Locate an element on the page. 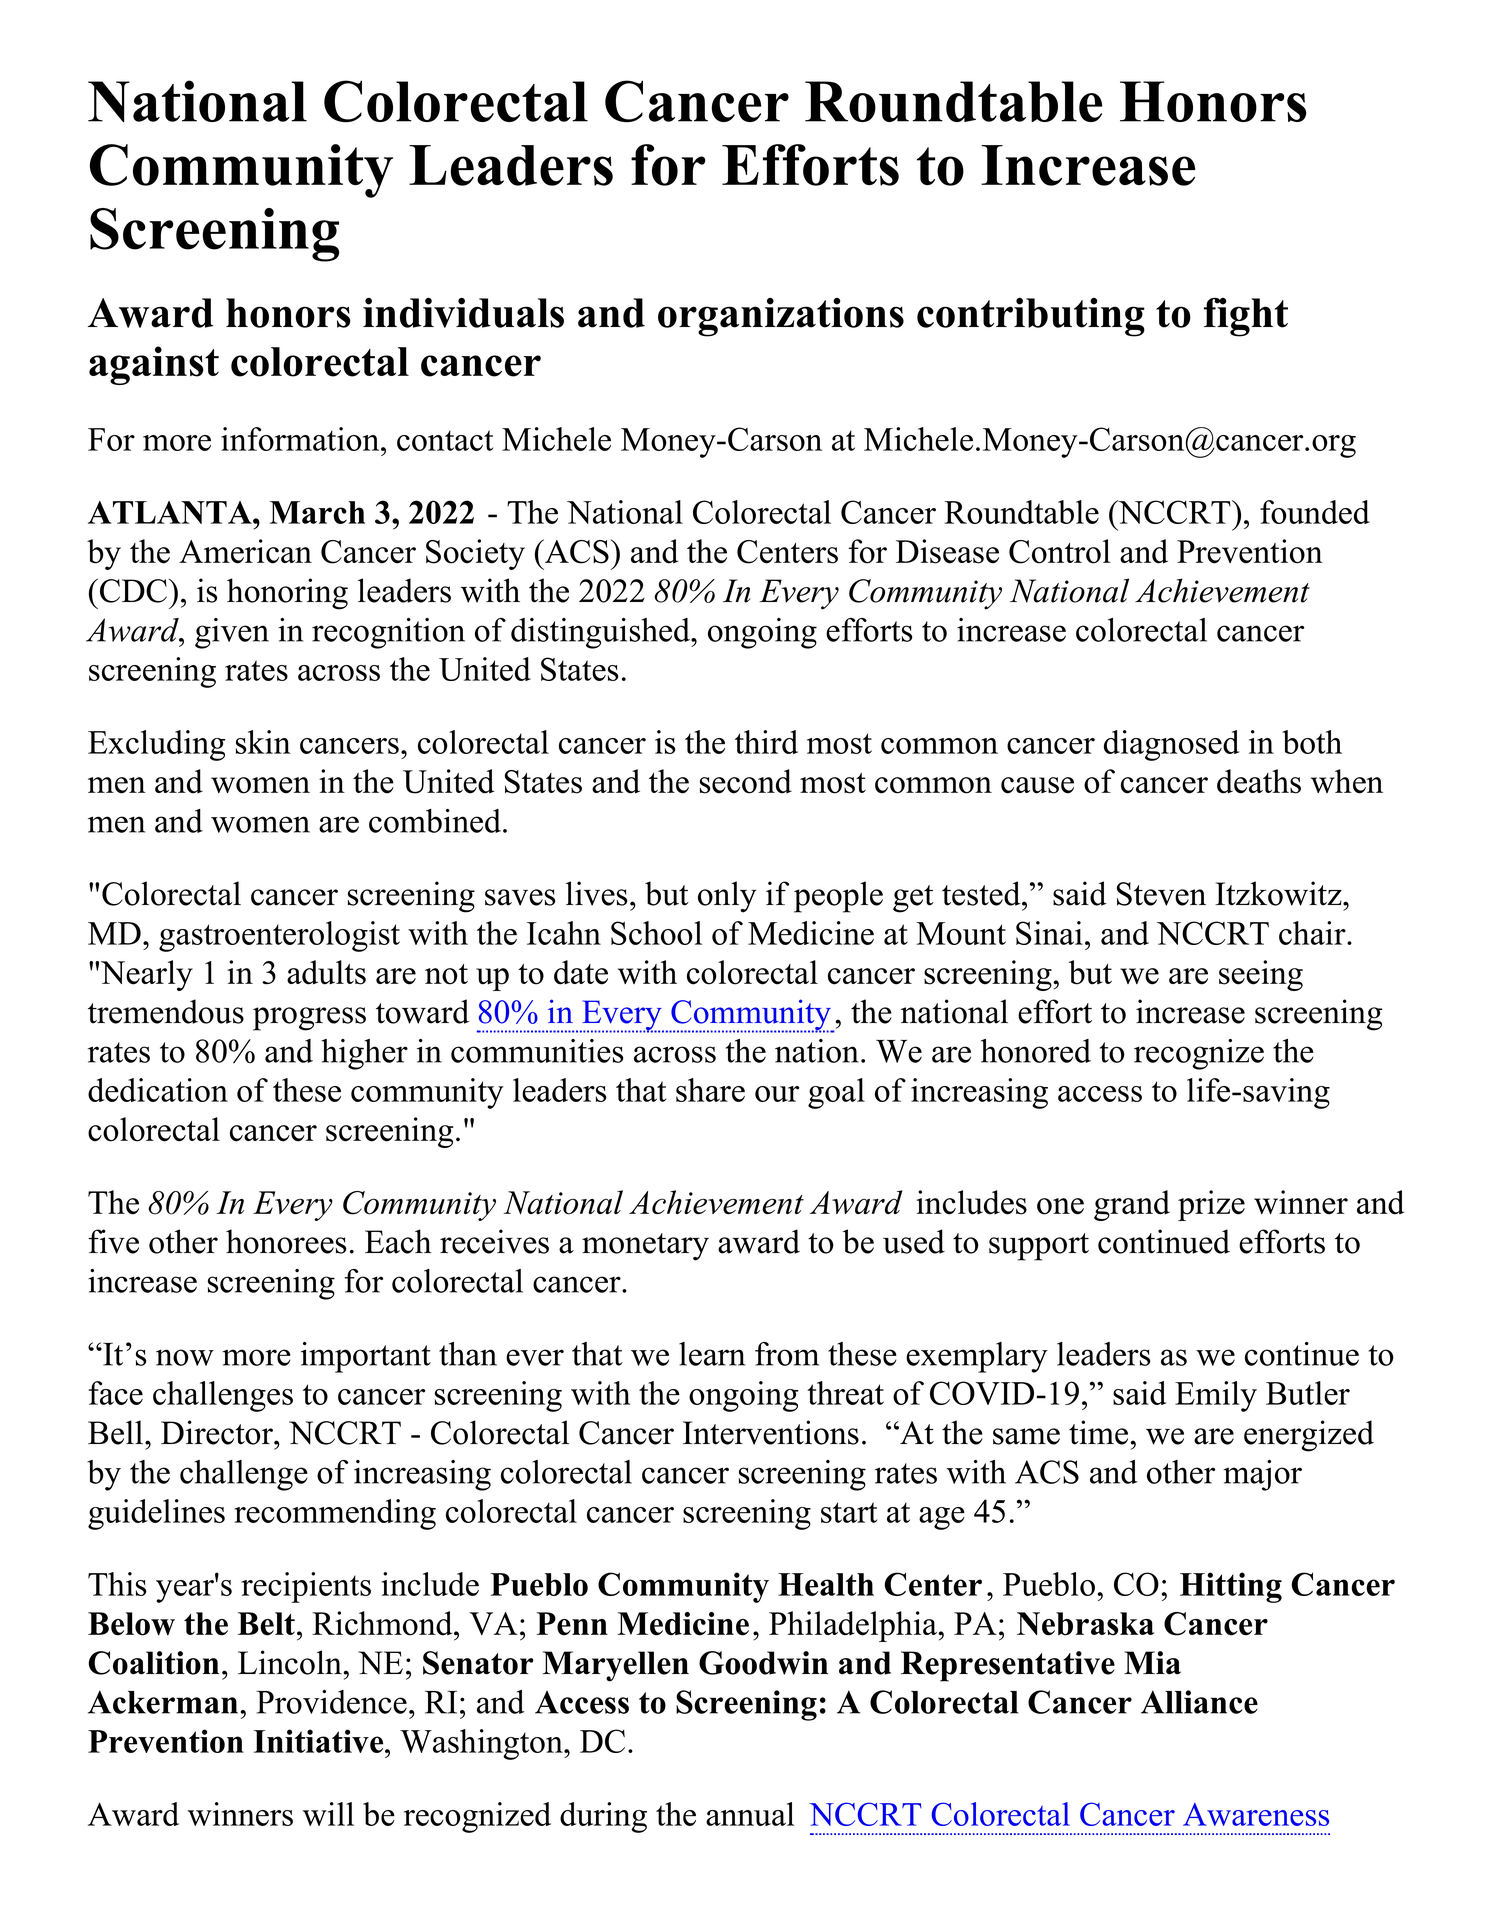 The image size is (1490, 1928). organizations is located at coordinates (781, 317).
